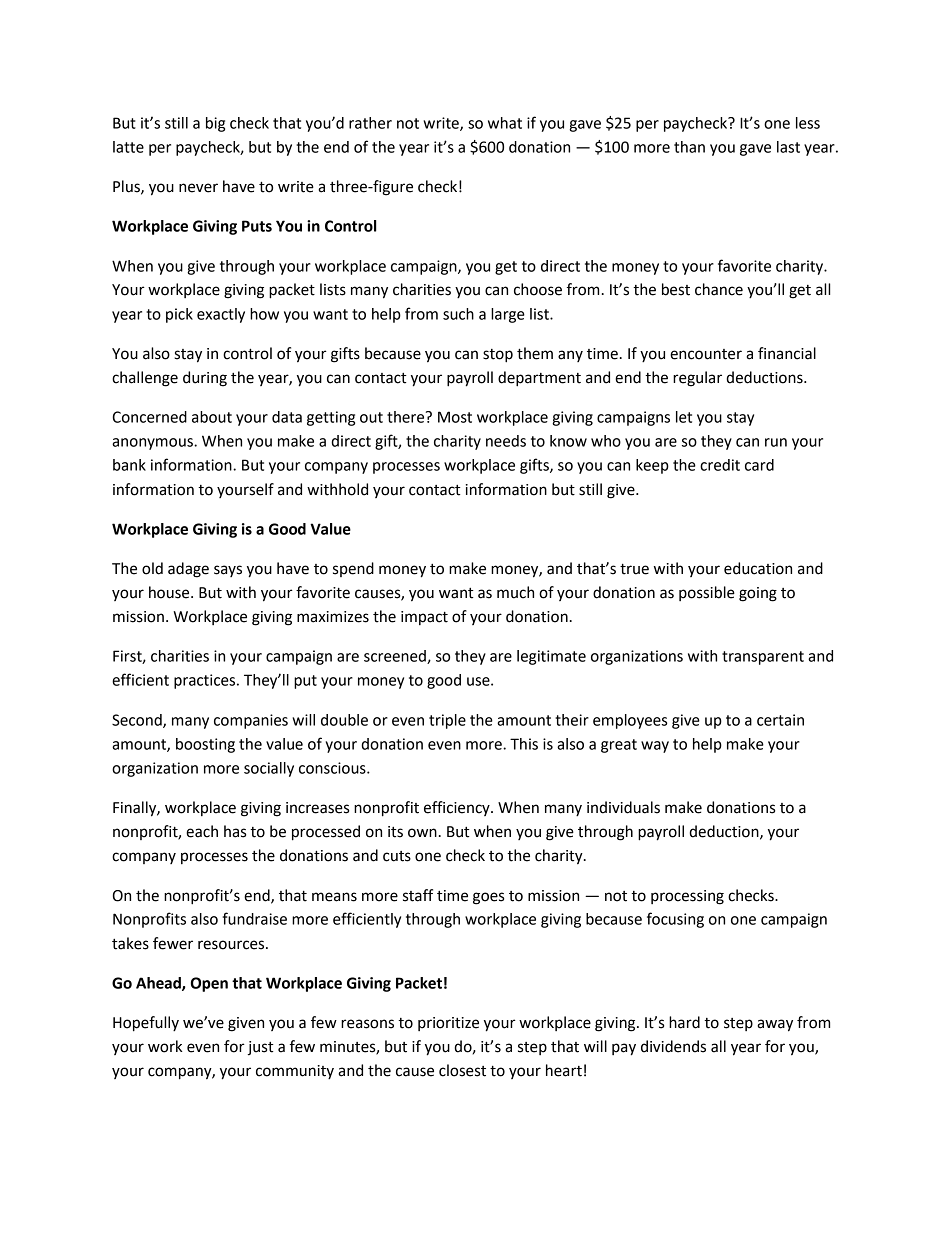  I want to click on big, so click(215, 124).
